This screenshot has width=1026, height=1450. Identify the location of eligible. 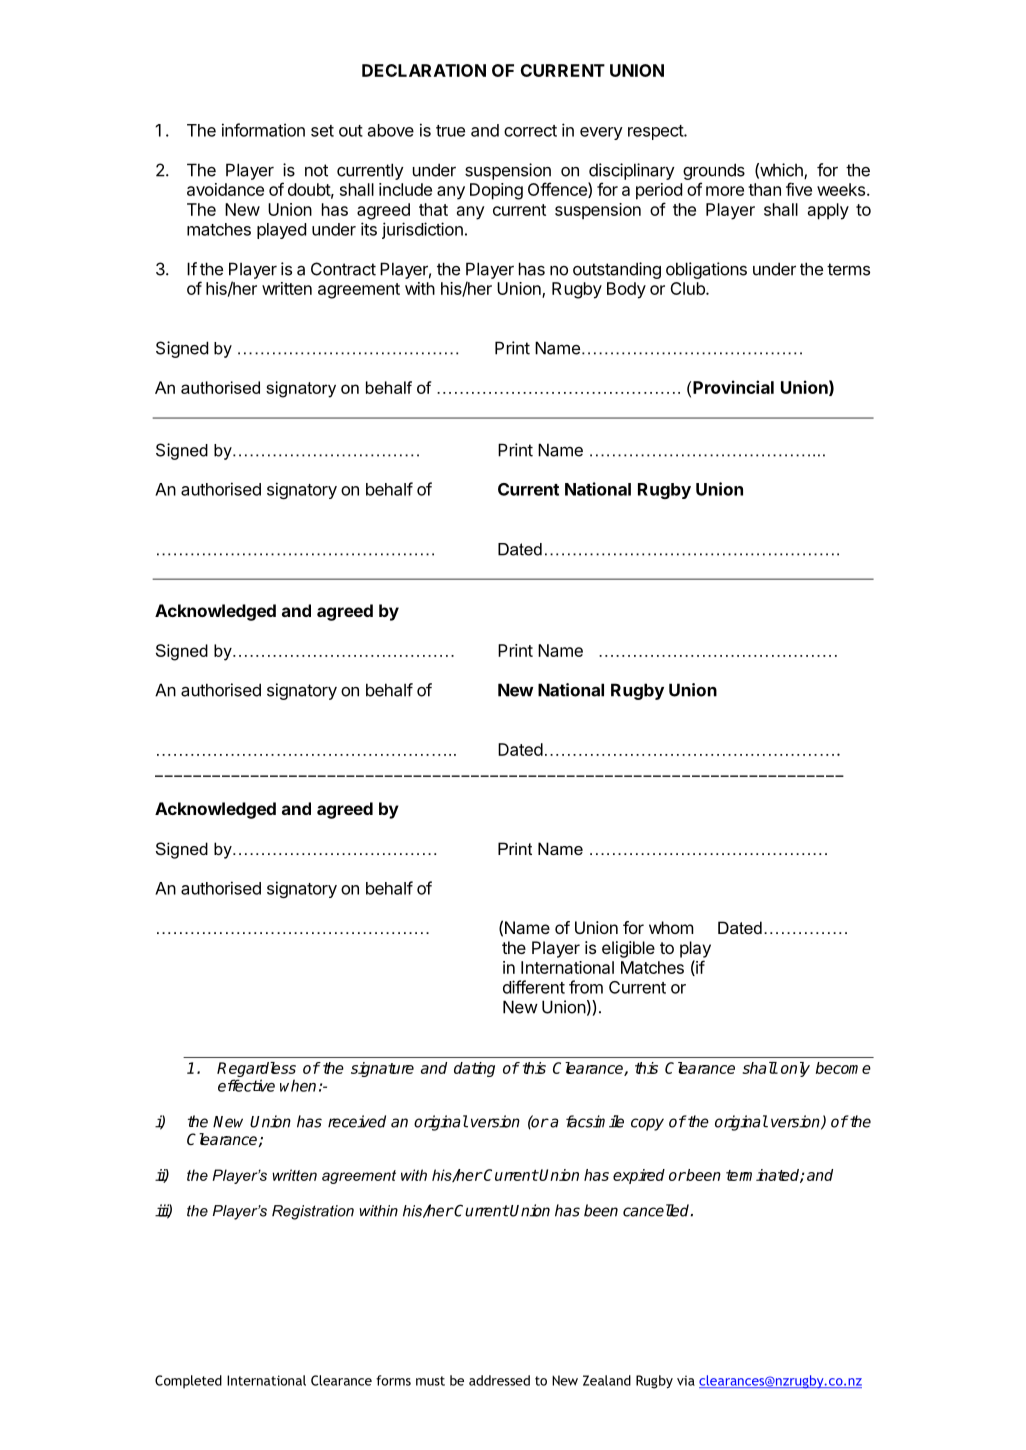
(628, 949).
